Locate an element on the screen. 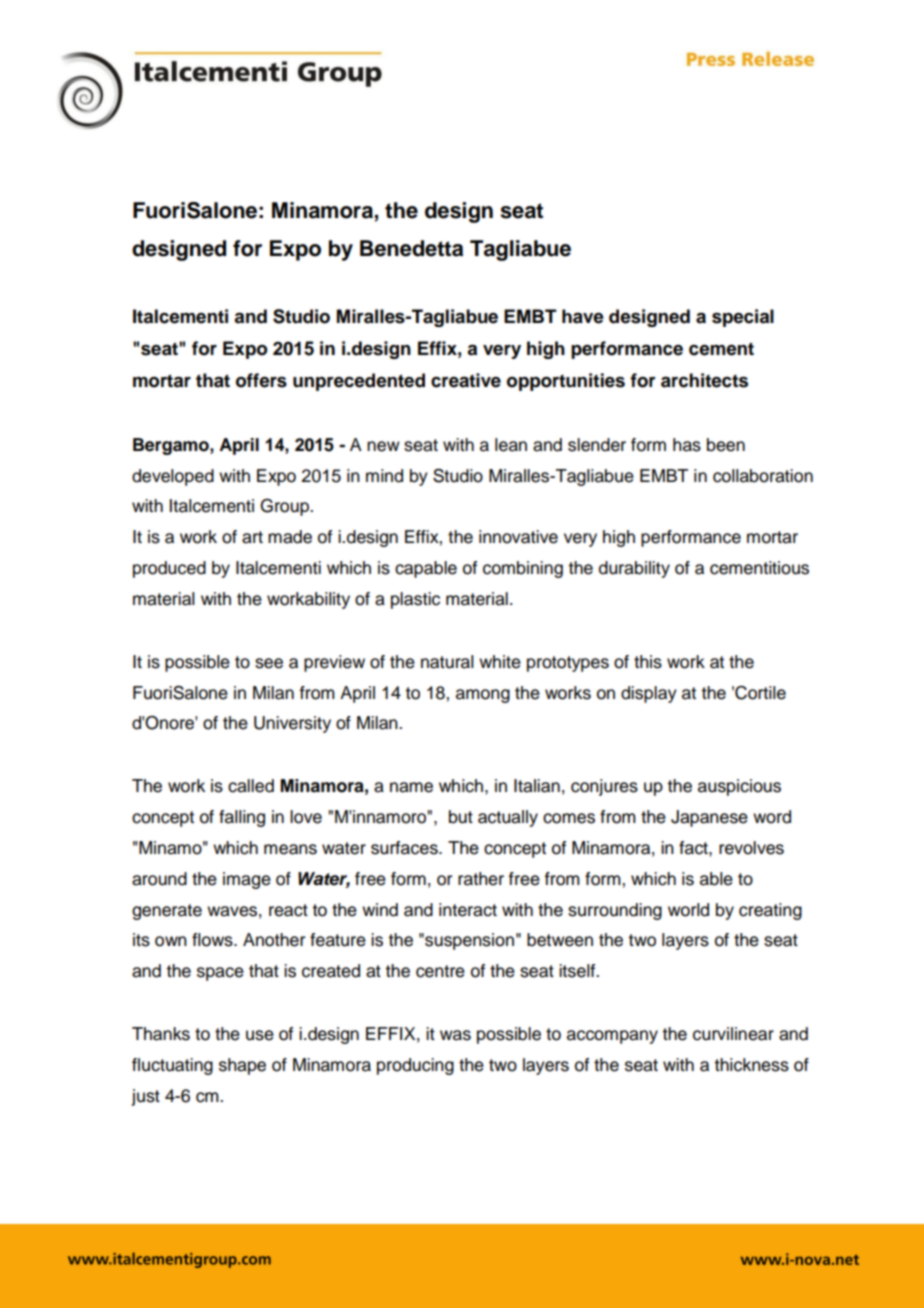 Image resolution: width=924 pixels, height=1308 pixels. world is located at coordinates (688, 910).
